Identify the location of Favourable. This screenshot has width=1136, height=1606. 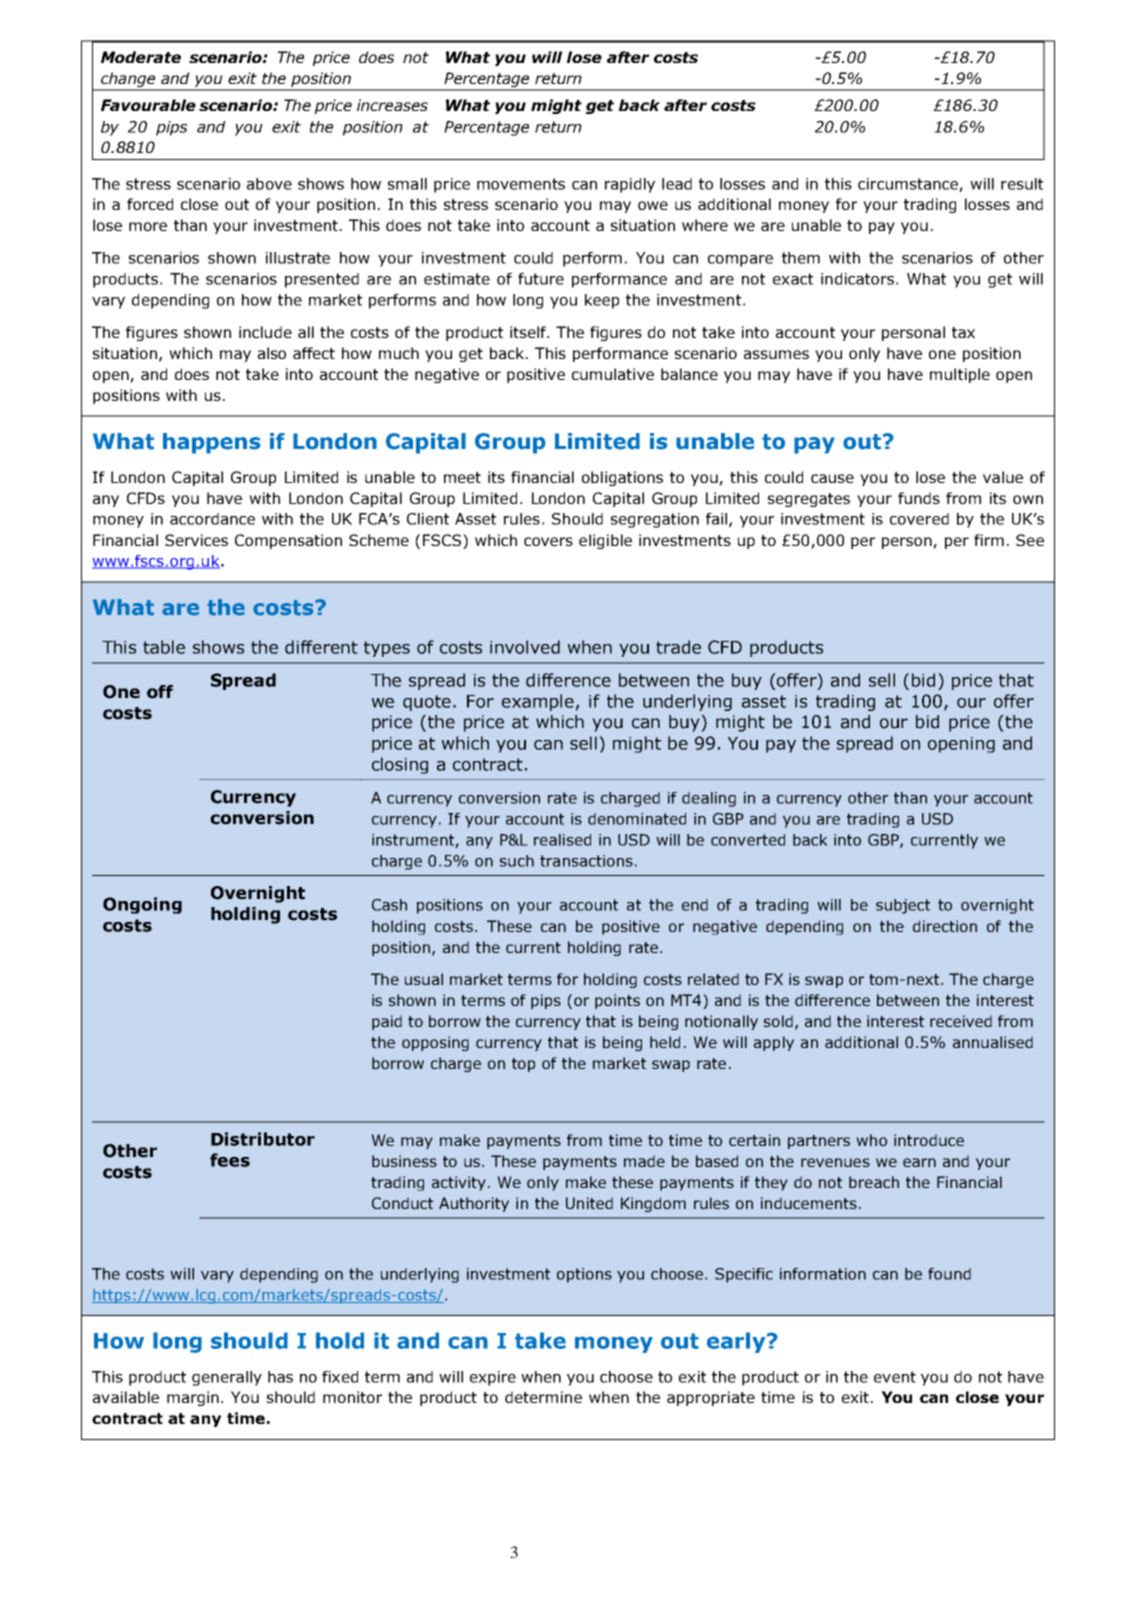
(148, 105).
